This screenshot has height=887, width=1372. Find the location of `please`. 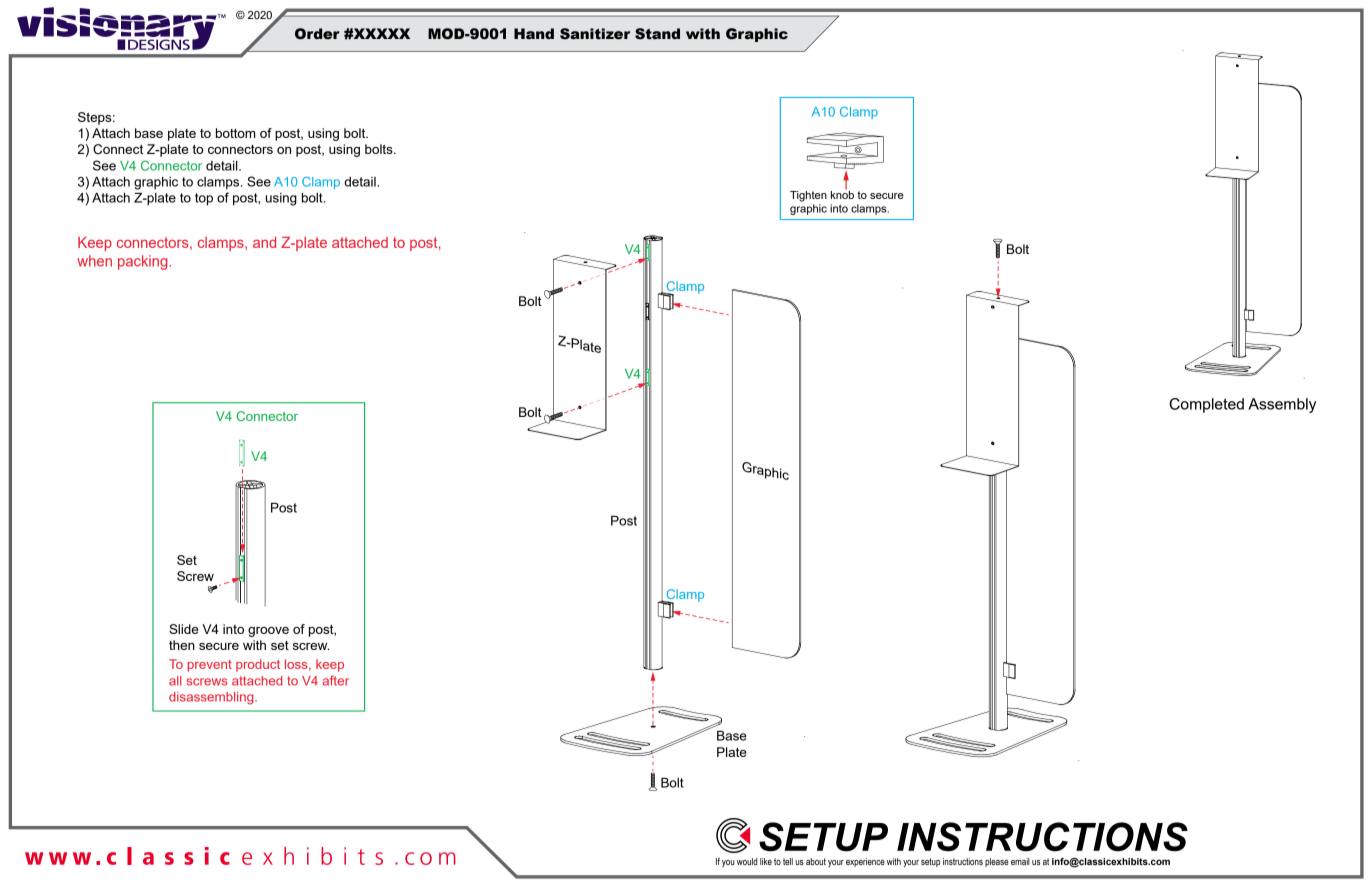

please is located at coordinates (996, 862).
